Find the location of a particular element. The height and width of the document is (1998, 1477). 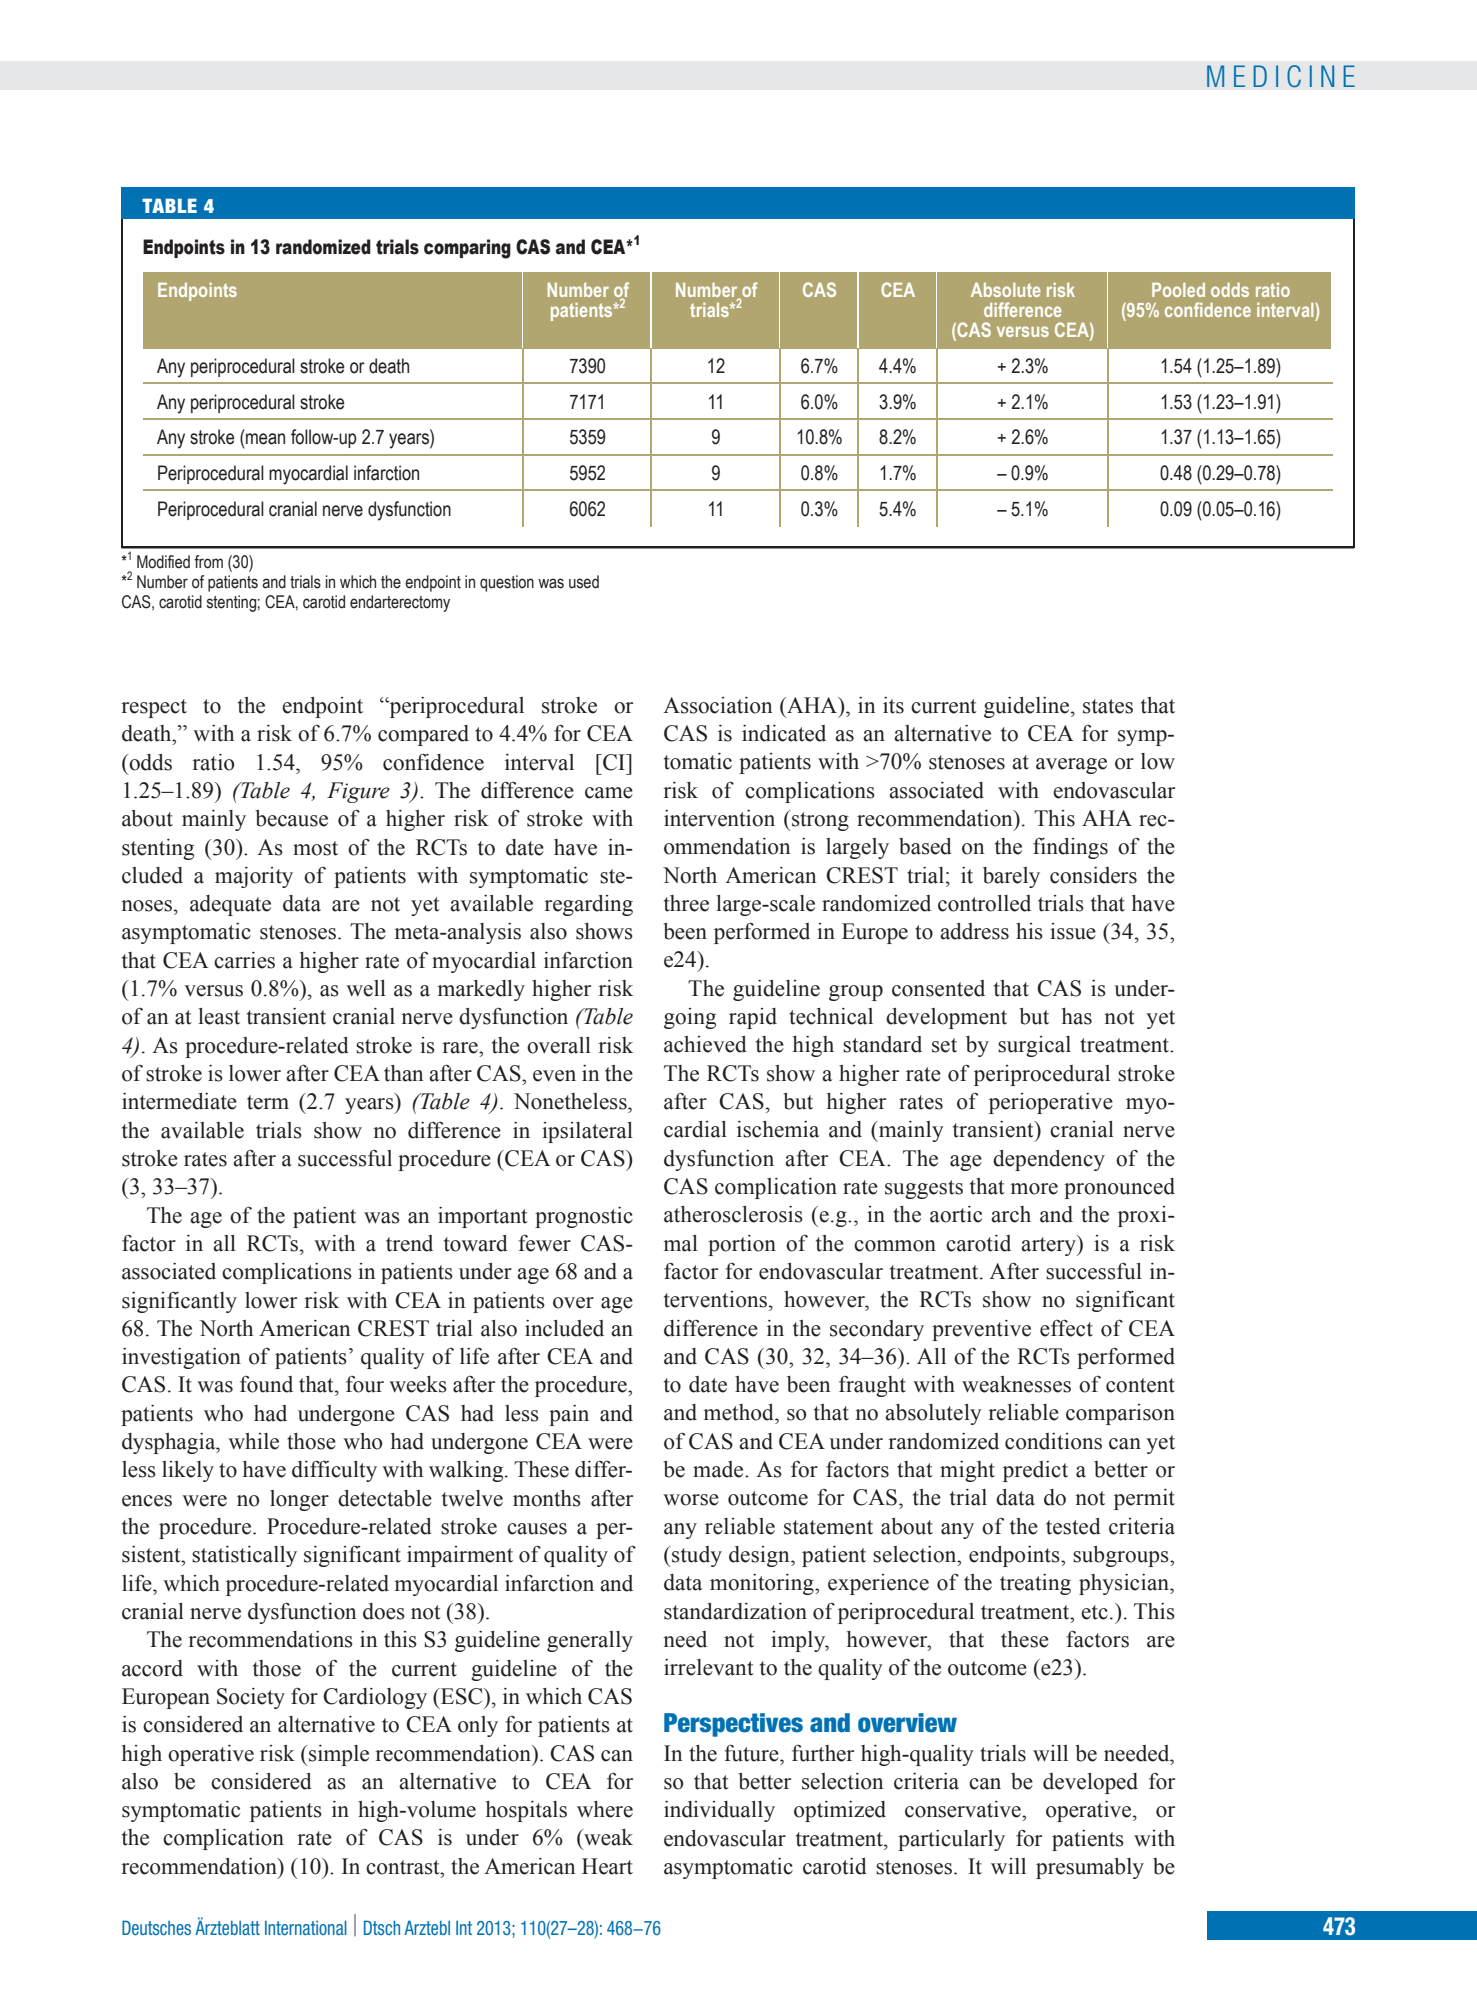

has is located at coordinates (1077, 1016).
